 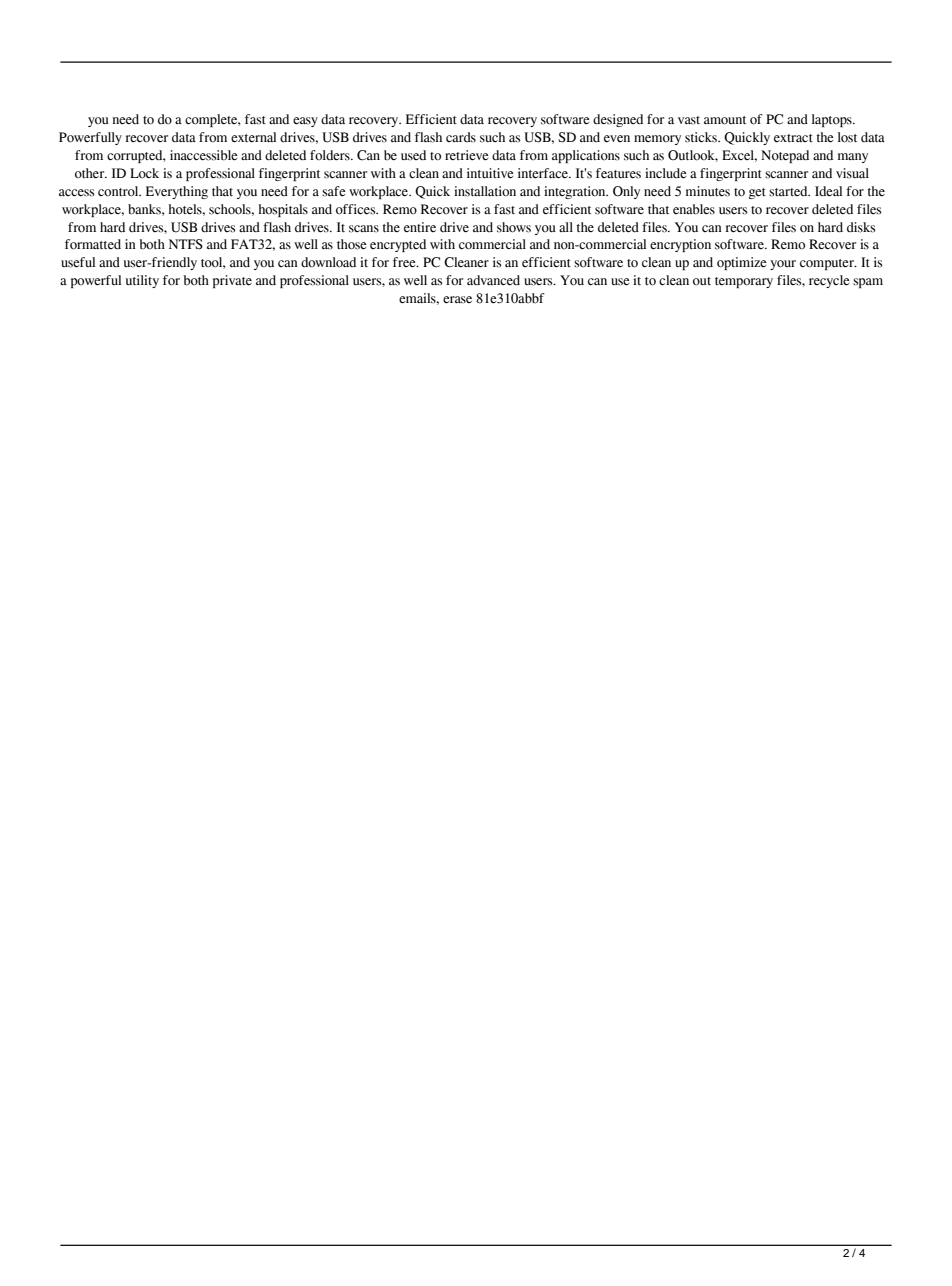 What do you see at coordinates (490, 173) in the image?
I see `intuitive` at bounding box center [490, 173].
